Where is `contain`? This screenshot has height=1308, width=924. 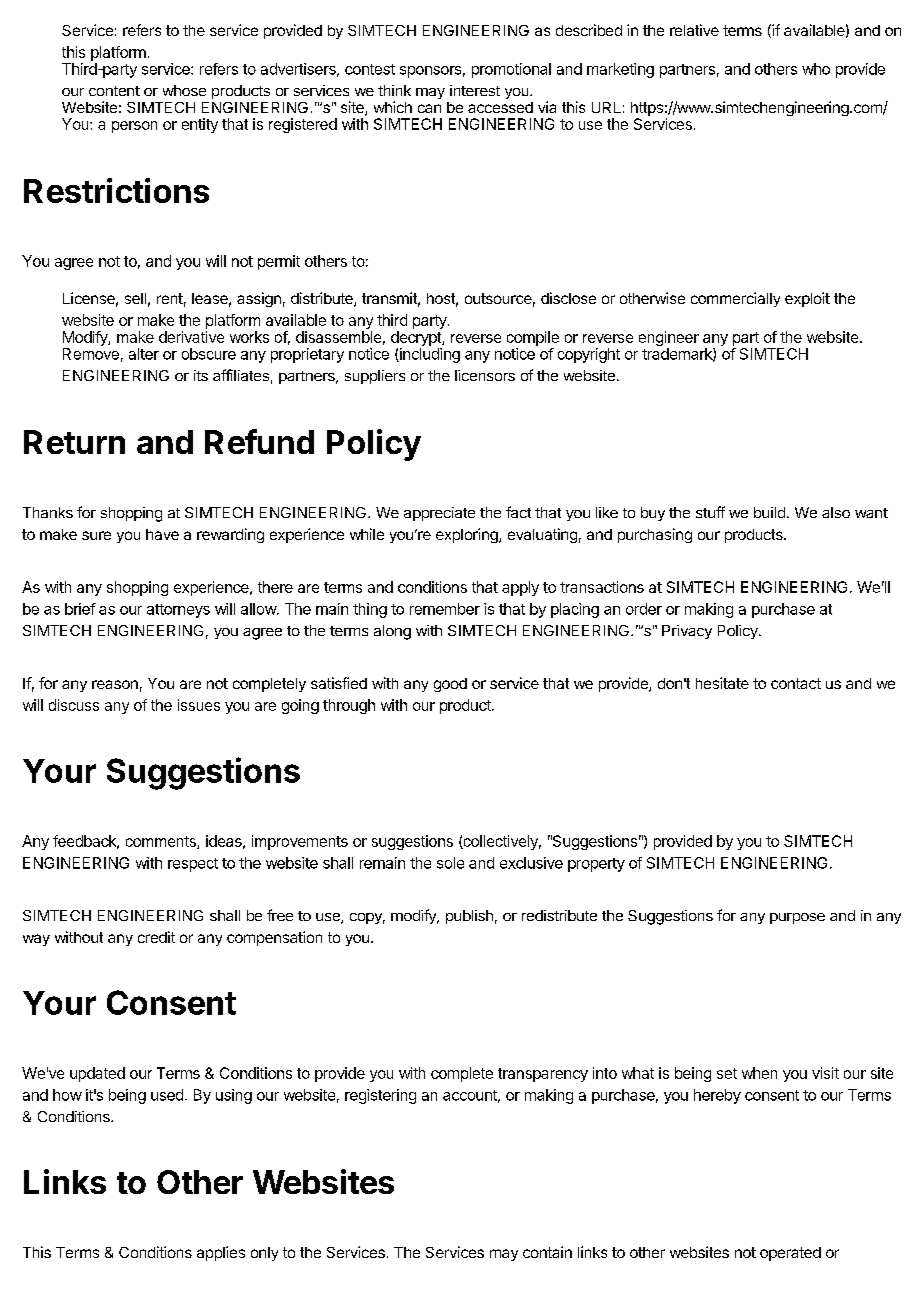 contain is located at coordinates (547, 1252).
